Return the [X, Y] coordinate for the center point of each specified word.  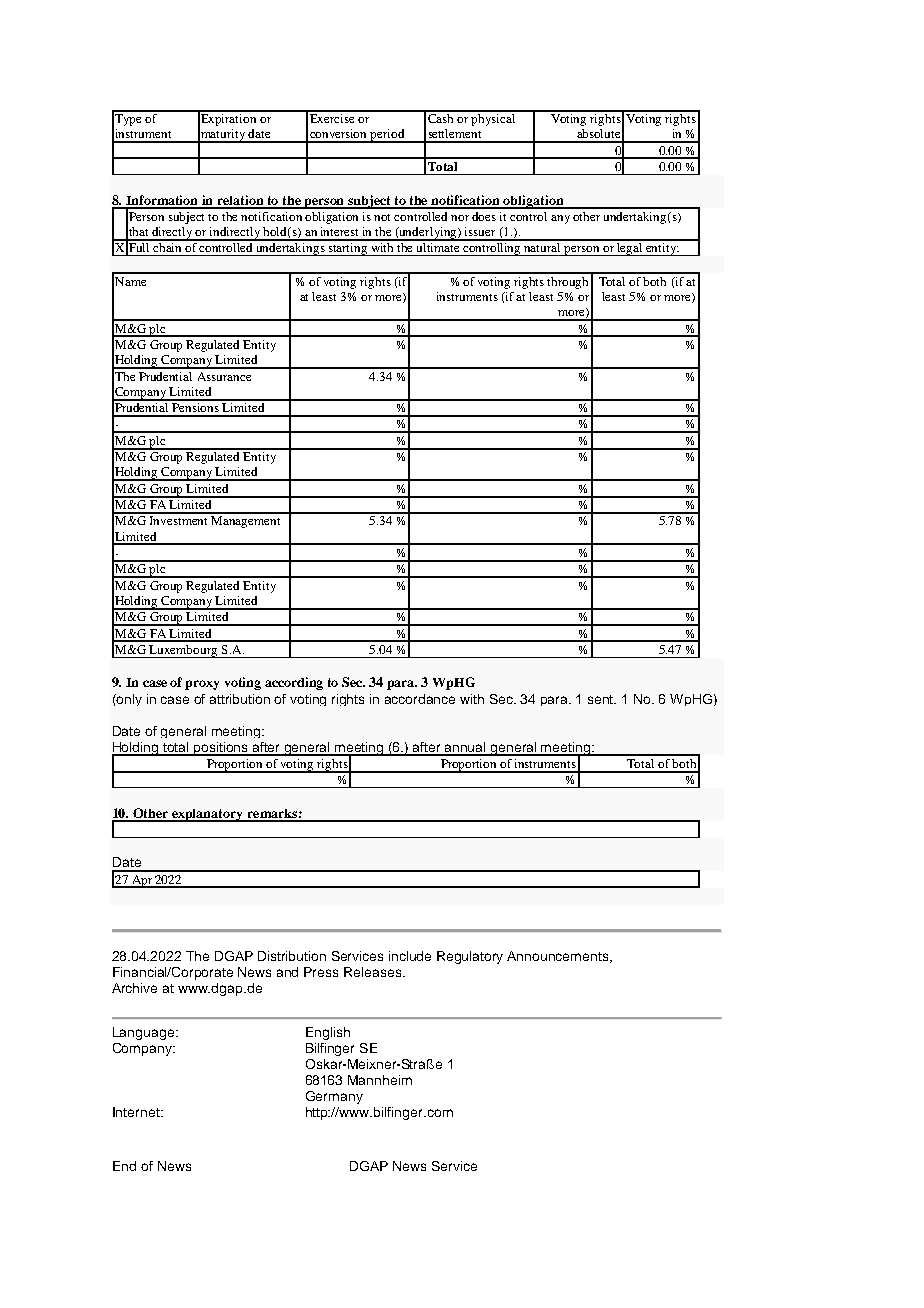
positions [221, 749]
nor [460, 218]
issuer [480, 231]
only [128, 700]
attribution [240, 699]
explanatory [208, 815]
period [388, 136]
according [294, 683]
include [410, 956]
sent [602, 699]
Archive [134, 988]
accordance [420, 699]
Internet [137, 1112]
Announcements [559, 957]
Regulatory [470, 957]
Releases [374, 972]
